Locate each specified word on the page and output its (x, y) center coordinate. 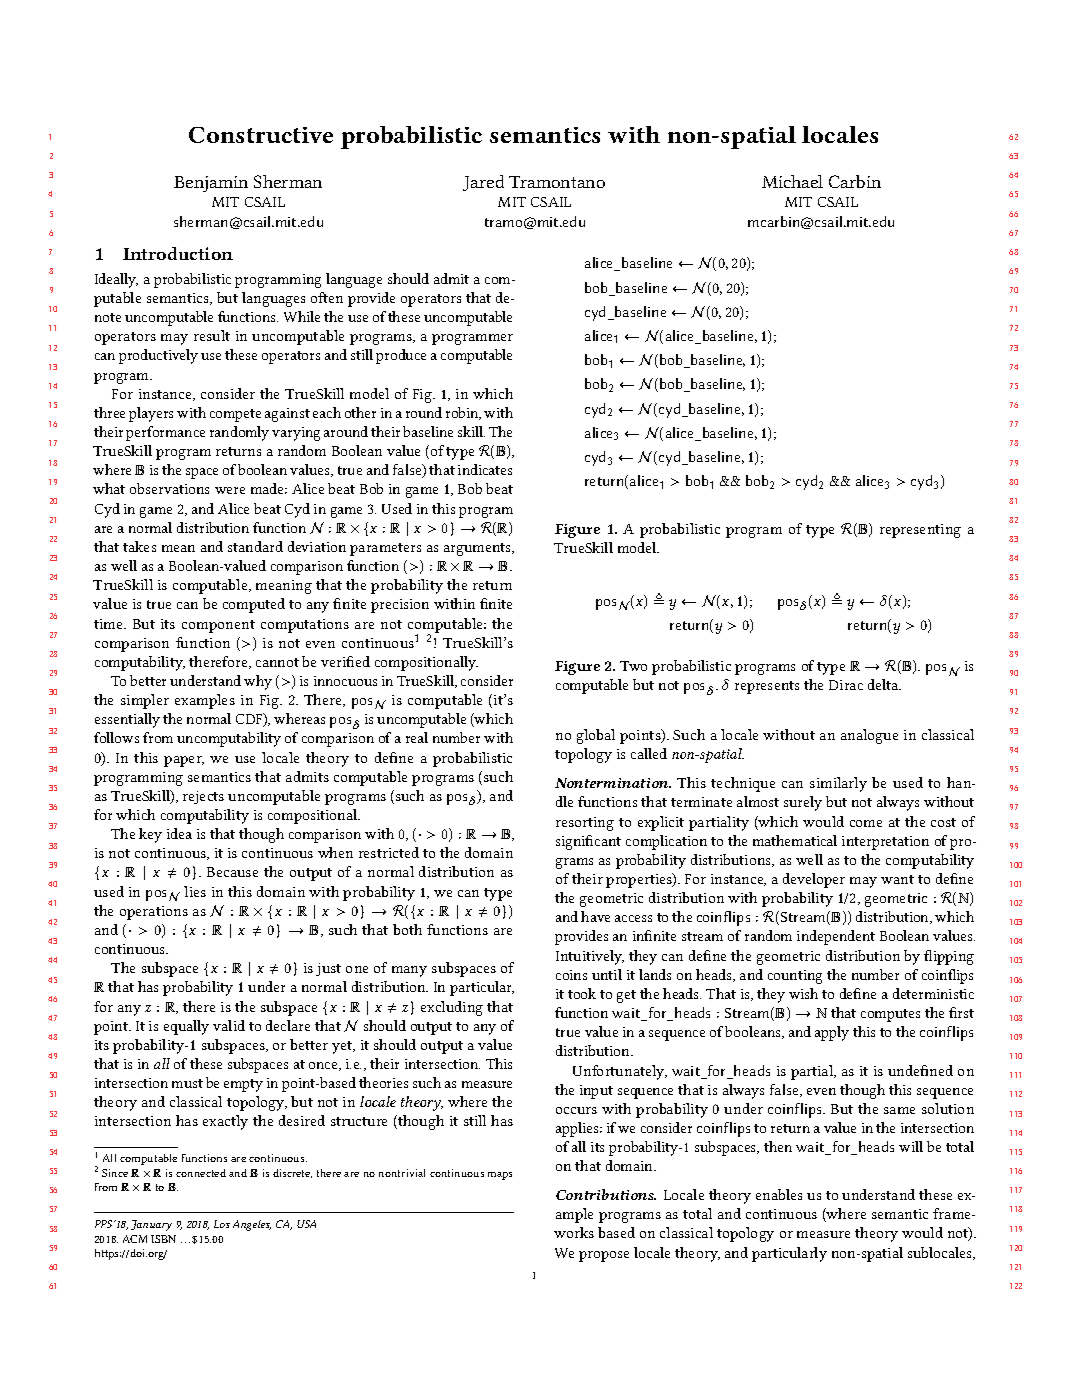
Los (222, 1224)
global (596, 736)
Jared (483, 183)
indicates (485, 469)
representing (920, 531)
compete (235, 415)
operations (154, 913)
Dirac (846, 685)
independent (836, 937)
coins (571, 975)
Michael (792, 181)
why (258, 682)
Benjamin (211, 184)
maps (500, 1176)
